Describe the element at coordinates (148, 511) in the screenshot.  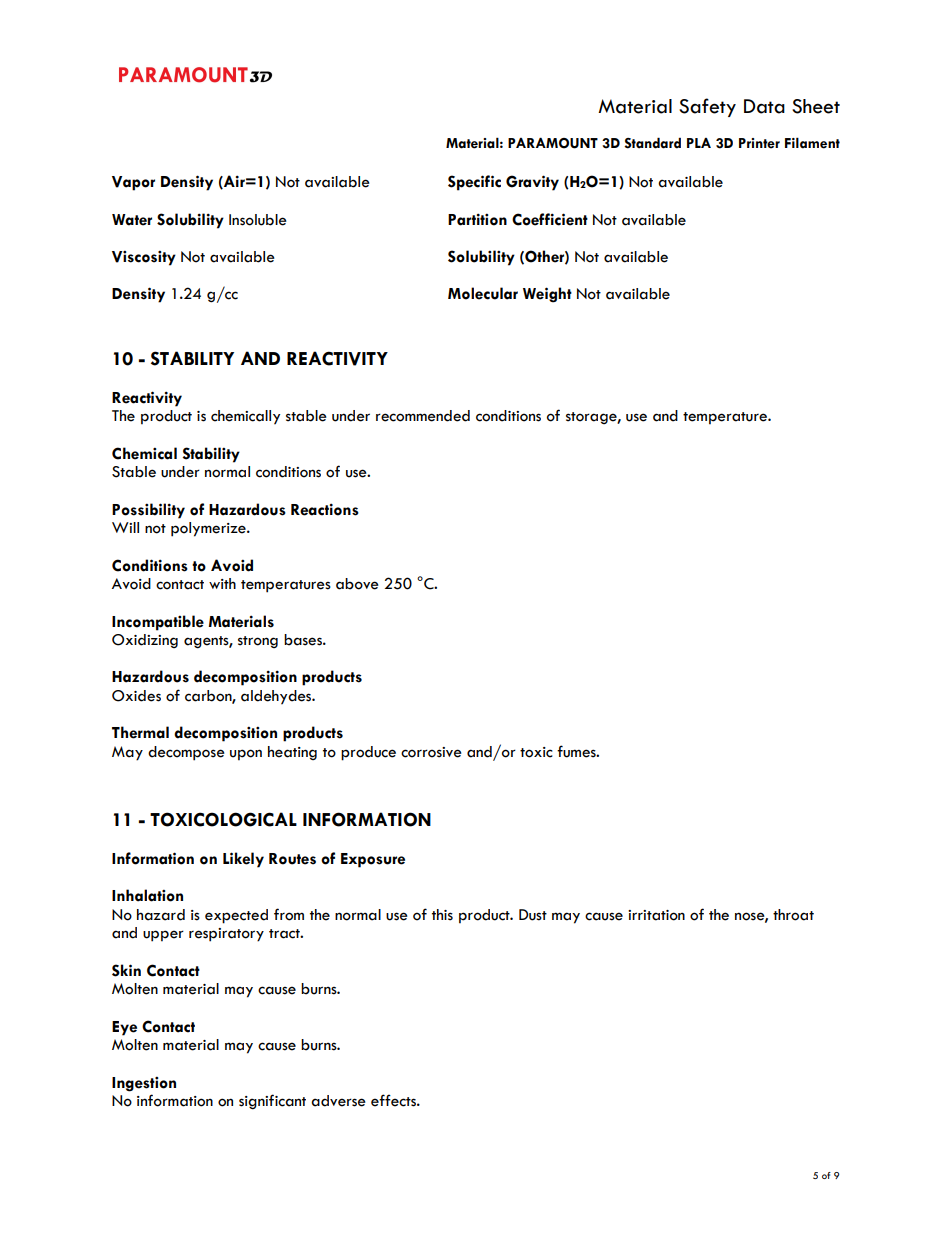
I see `Possibility` at that location.
